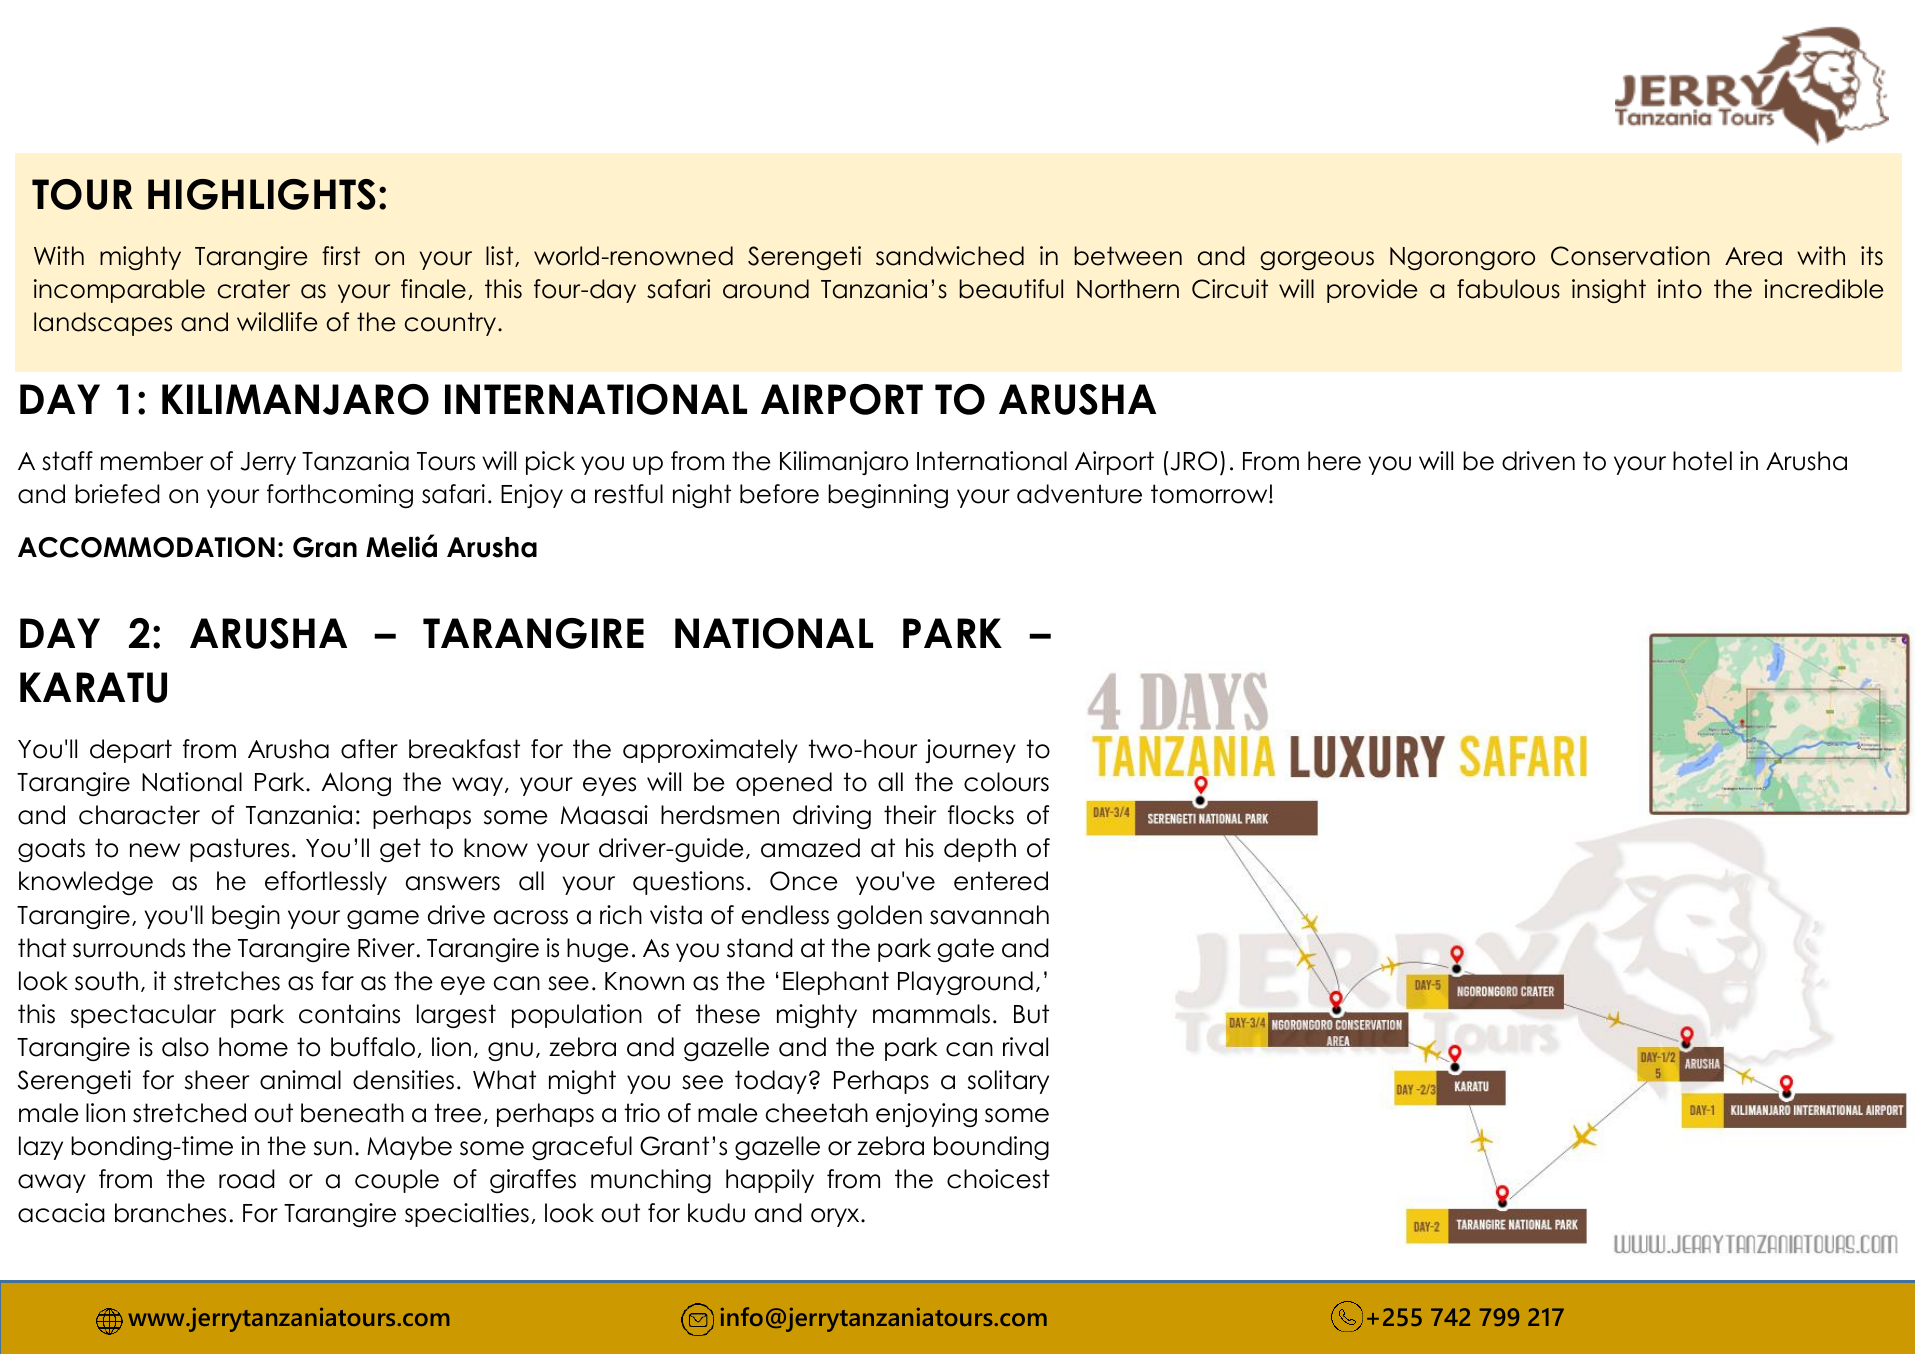  I want to click on after, so click(369, 749).
